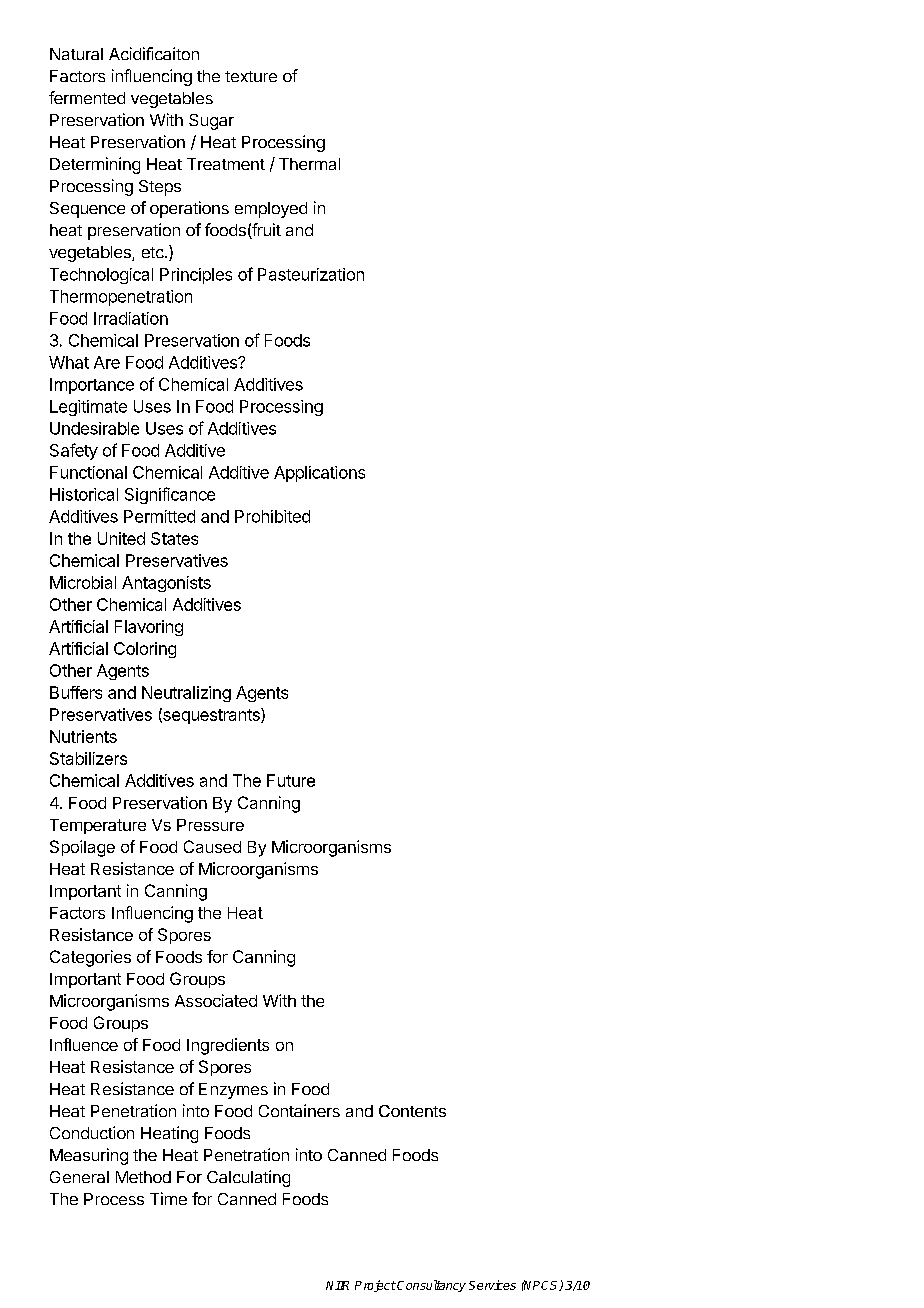 This page has width=924, height=1308. I want to click on Prohibited, so click(272, 516).
